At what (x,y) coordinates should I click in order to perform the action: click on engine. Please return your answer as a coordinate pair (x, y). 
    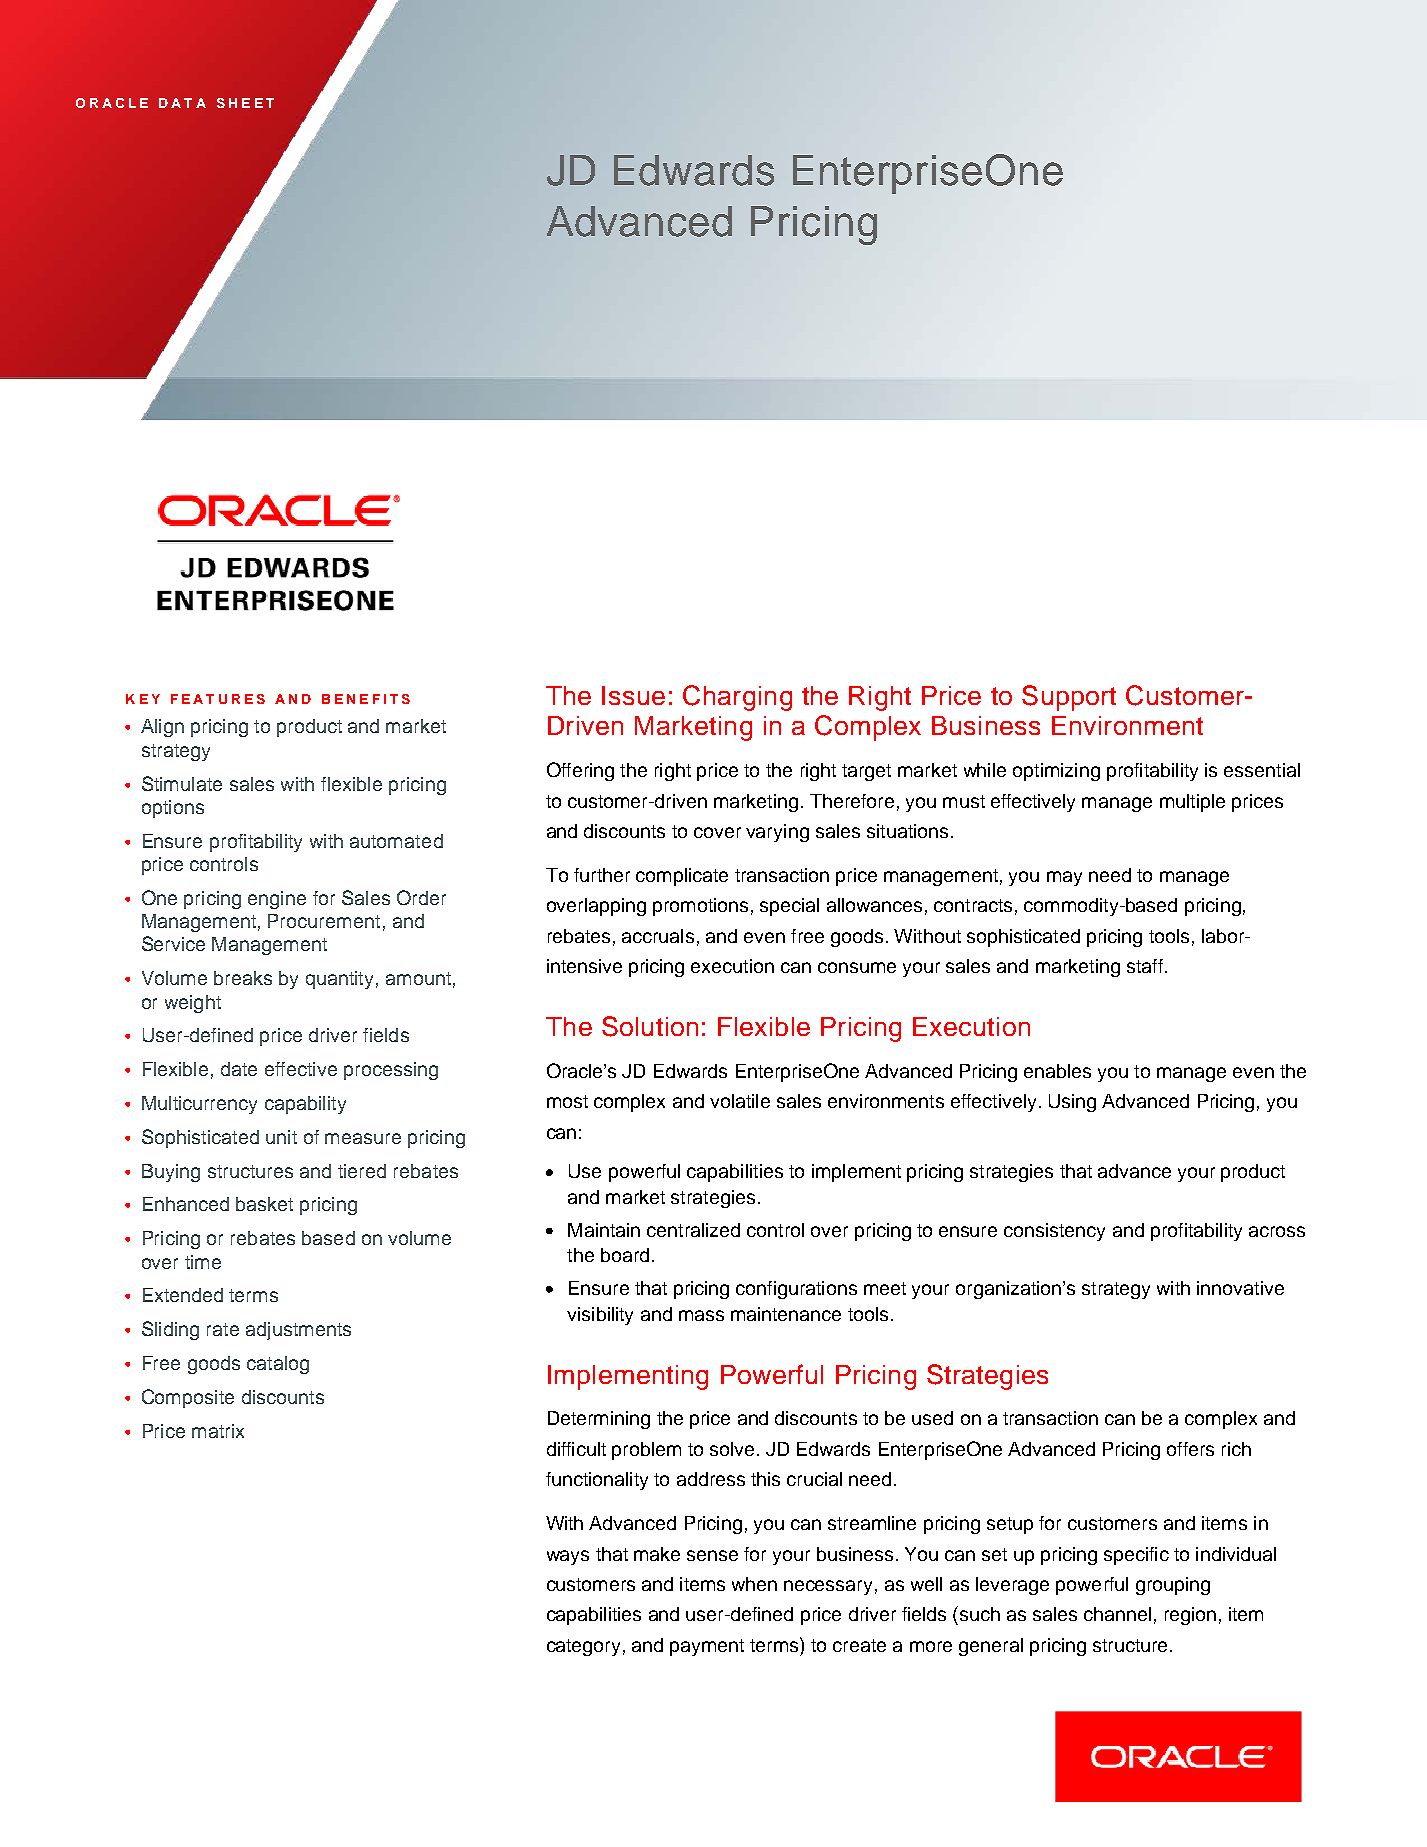
    Looking at the image, I should click on (277, 900).
